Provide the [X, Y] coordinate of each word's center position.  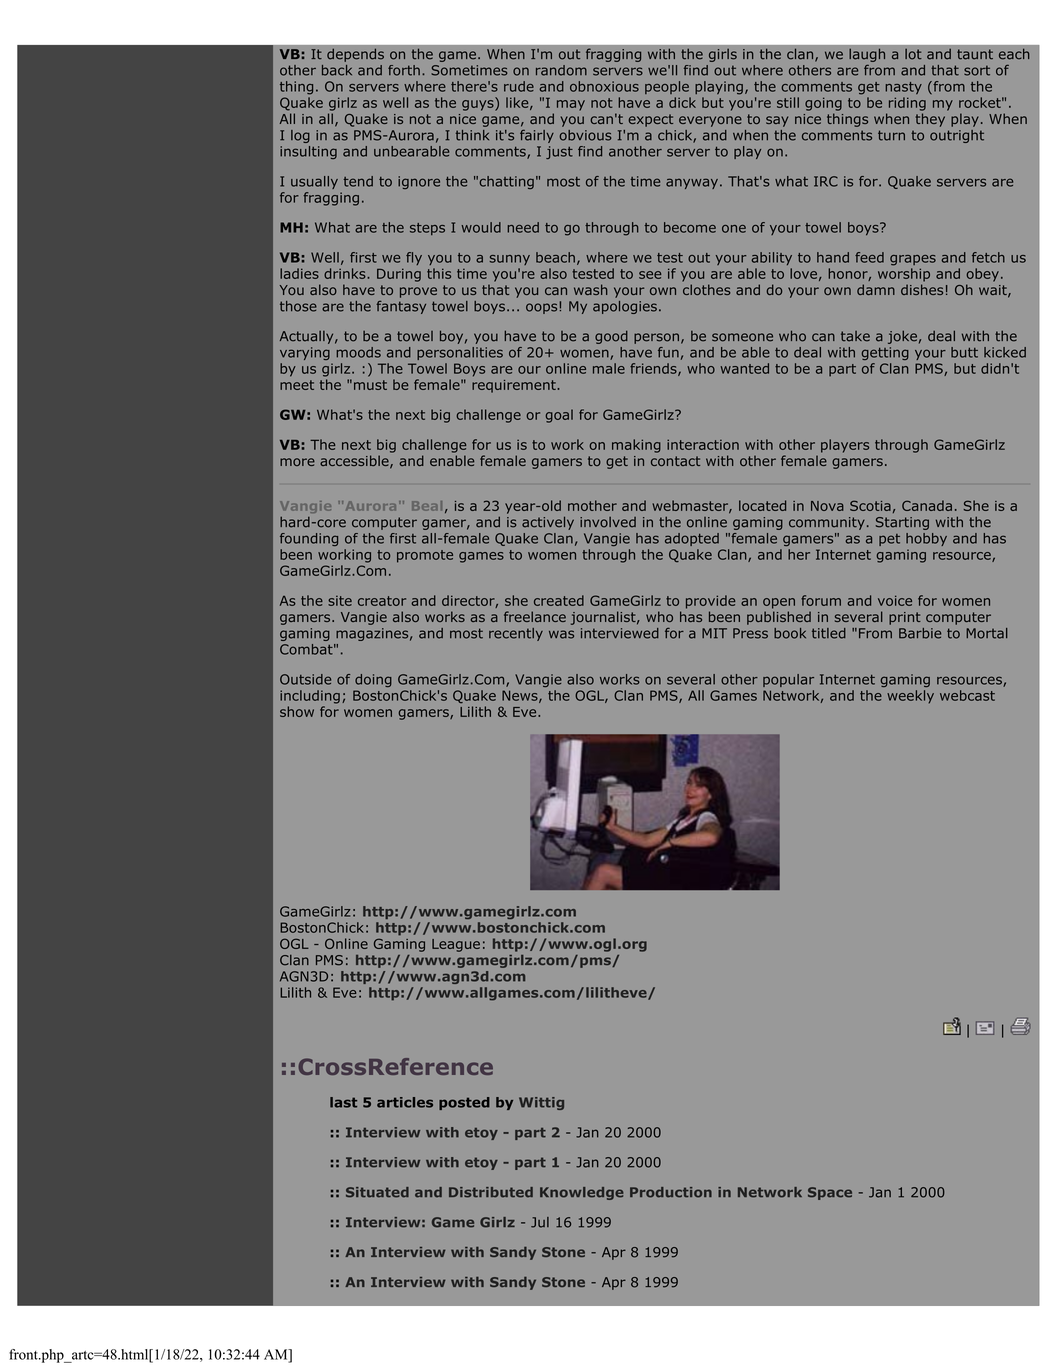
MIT [714, 633]
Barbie [920, 633]
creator [382, 601]
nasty [903, 88]
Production [671, 1192]
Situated [377, 1192]
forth [404, 70]
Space [830, 1193]
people [667, 87]
